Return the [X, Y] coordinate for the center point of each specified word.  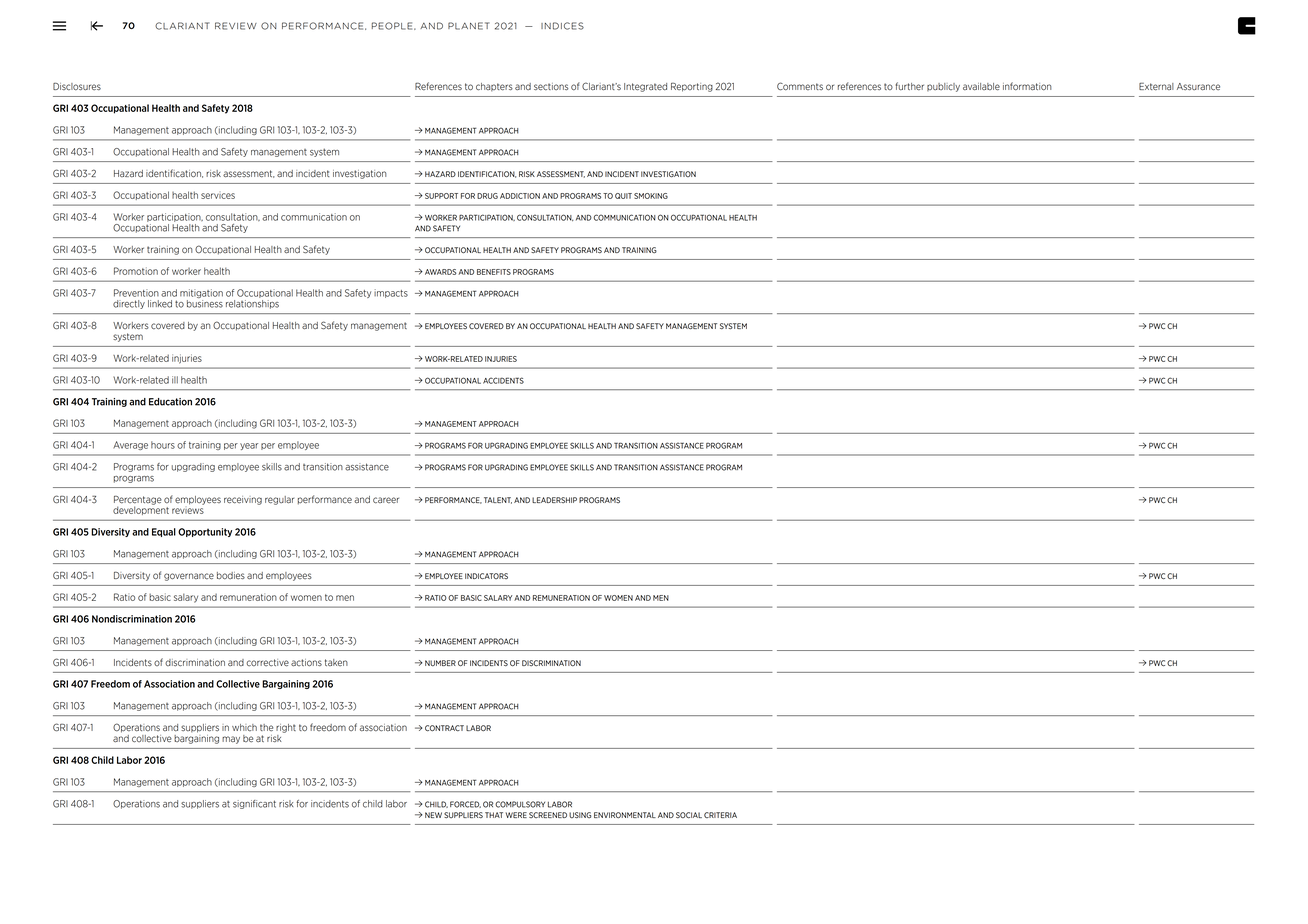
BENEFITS [494, 272]
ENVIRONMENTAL [625, 815]
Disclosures [77, 87]
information [1027, 86]
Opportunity [205, 532]
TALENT [498, 500]
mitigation [201, 293]
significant [254, 804]
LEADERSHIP [554, 500]
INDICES [562, 26]
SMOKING [651, 196]
